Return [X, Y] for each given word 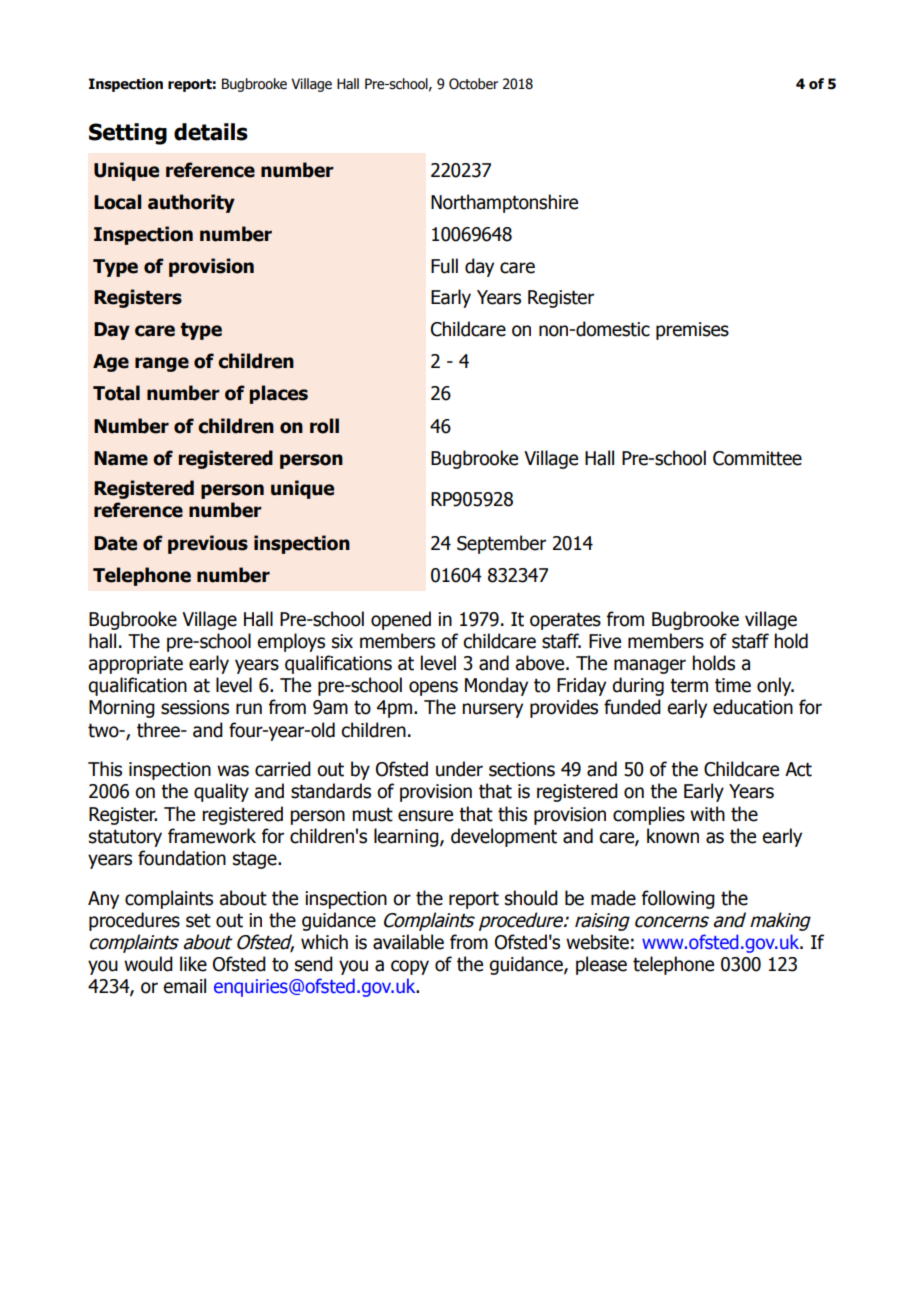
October [473, 84]
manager [650, 666]
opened [401, 620]
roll [324, 426]
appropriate [135, 665]
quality [221, 792]
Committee [757, 458]
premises [692, 331]
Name [121, 458]
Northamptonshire [504, 203]
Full [444, 266]
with [707, 814]
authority [191, 203]
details [211, 132]
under [459, 769]
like [193, 964]
